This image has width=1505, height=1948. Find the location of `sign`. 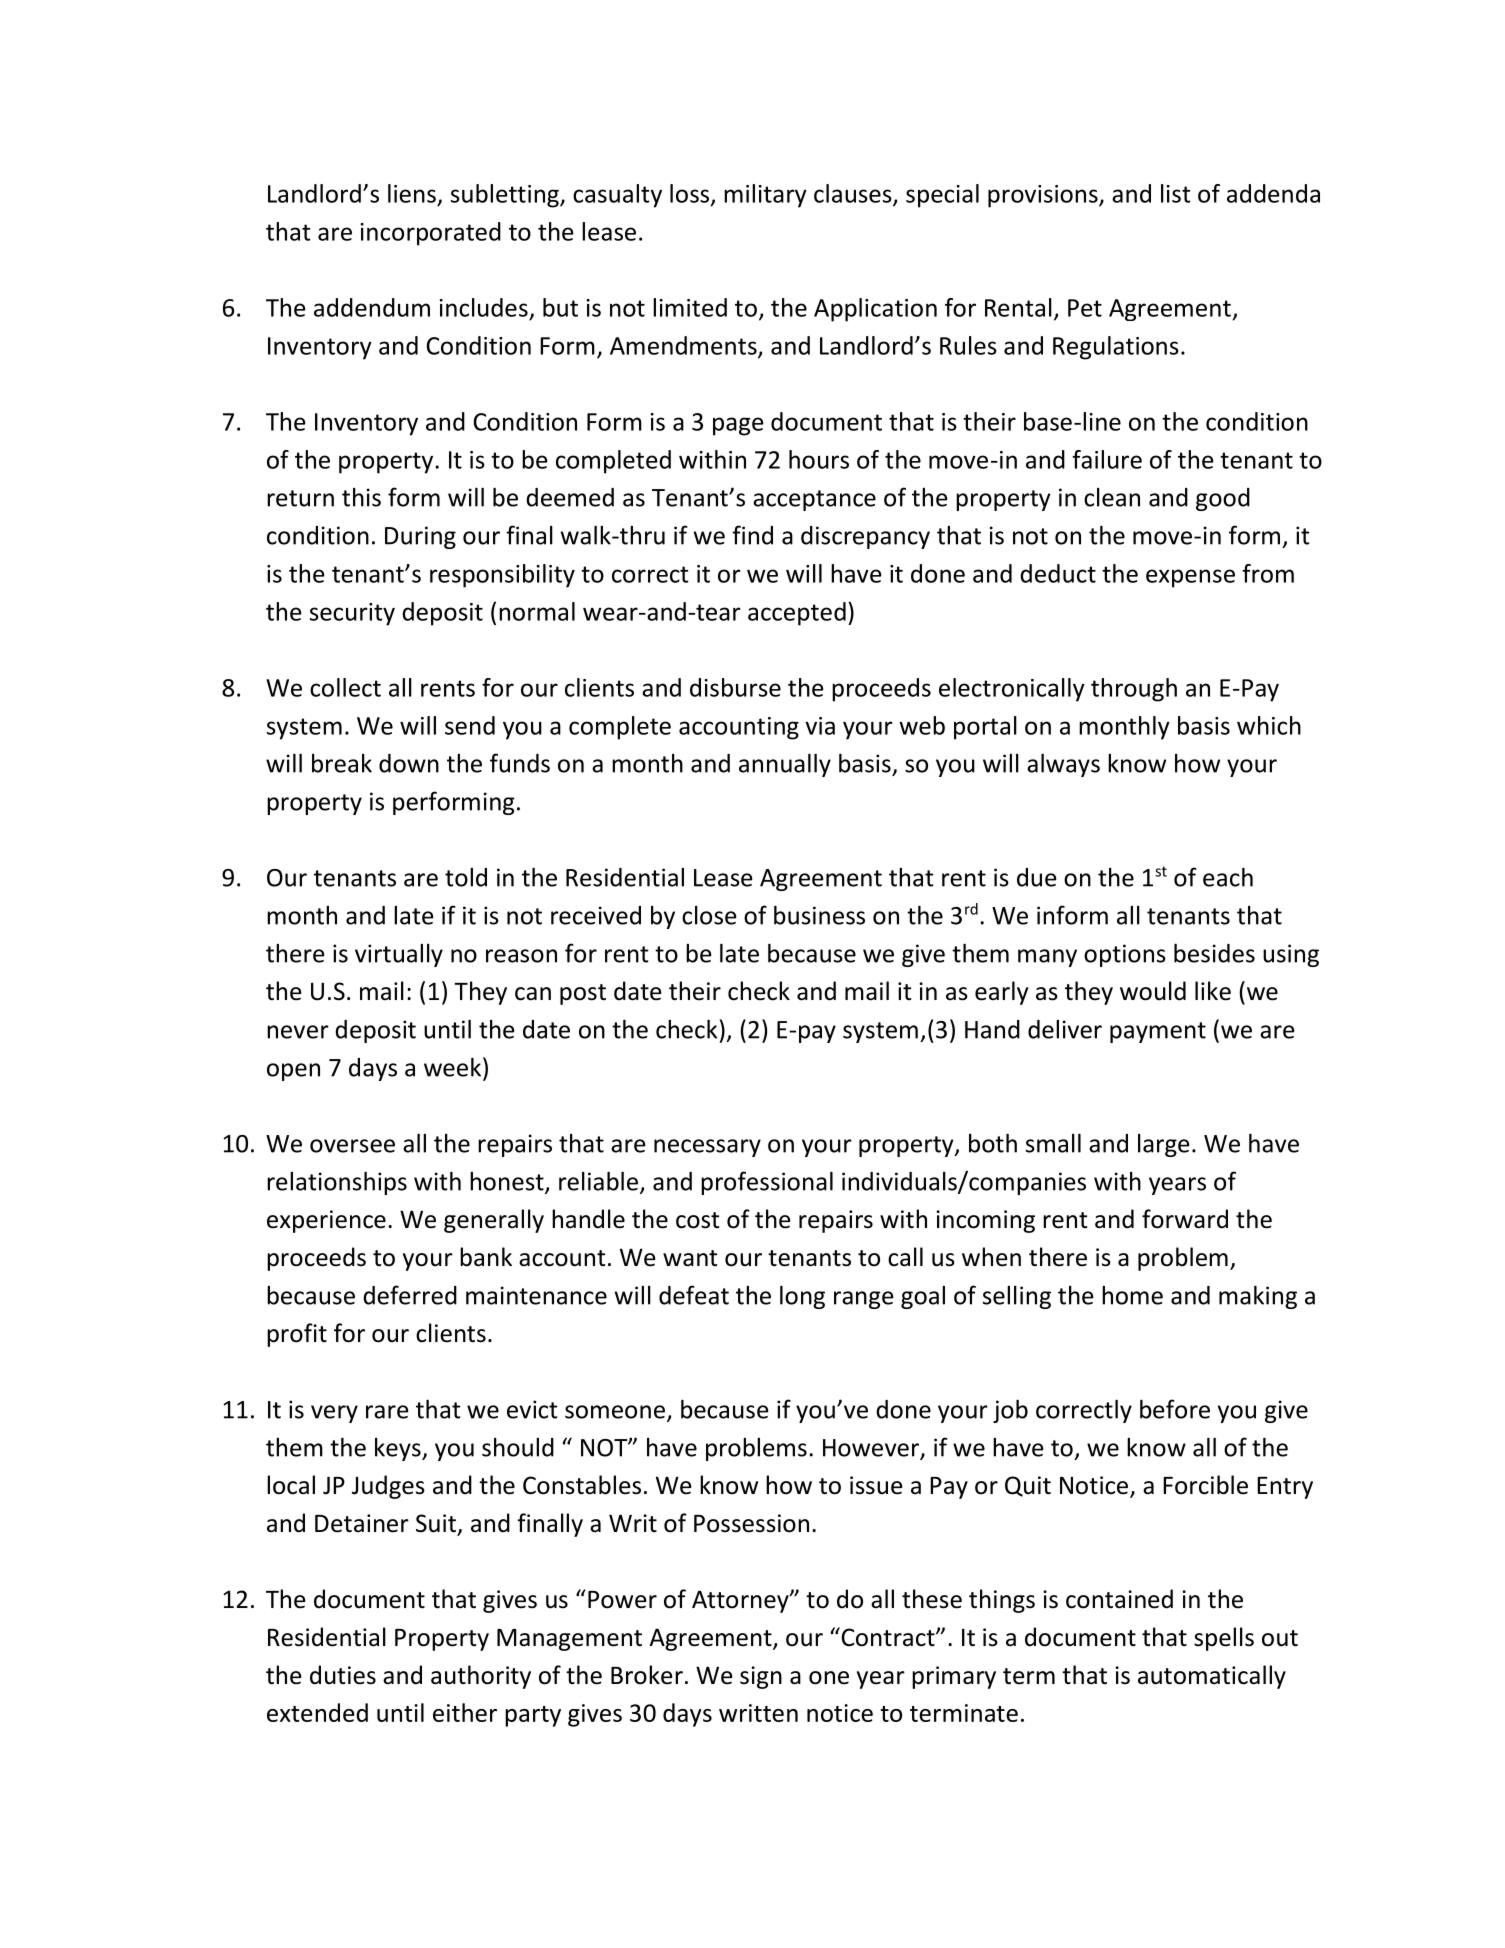

sign is located at coordinates (761, 1677).
